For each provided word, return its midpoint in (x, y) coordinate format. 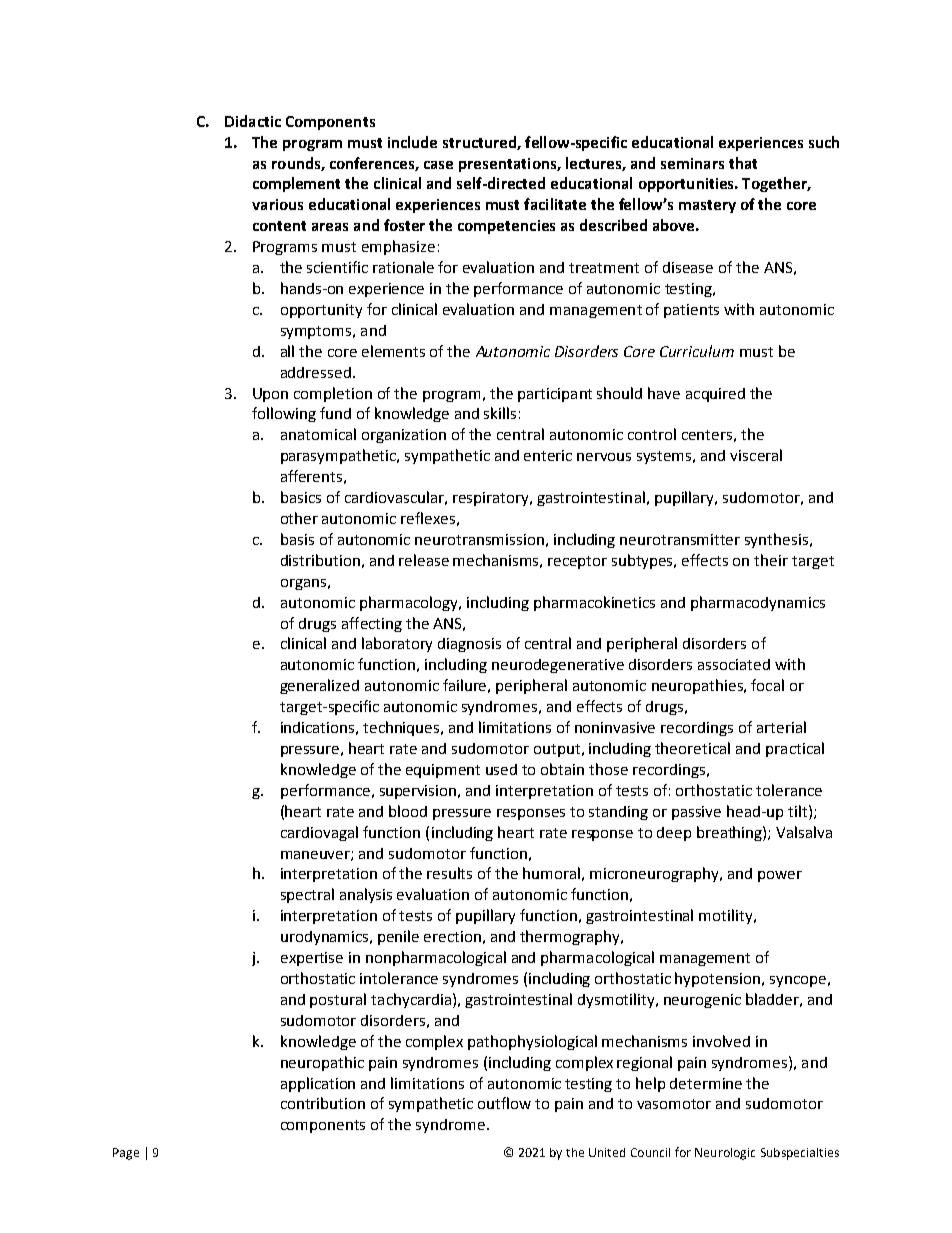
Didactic (253, 121)
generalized (319, 686)
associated (734, 664)
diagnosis (469, 645)
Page (126, 1154)
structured (480, 143)
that (743, 163)
